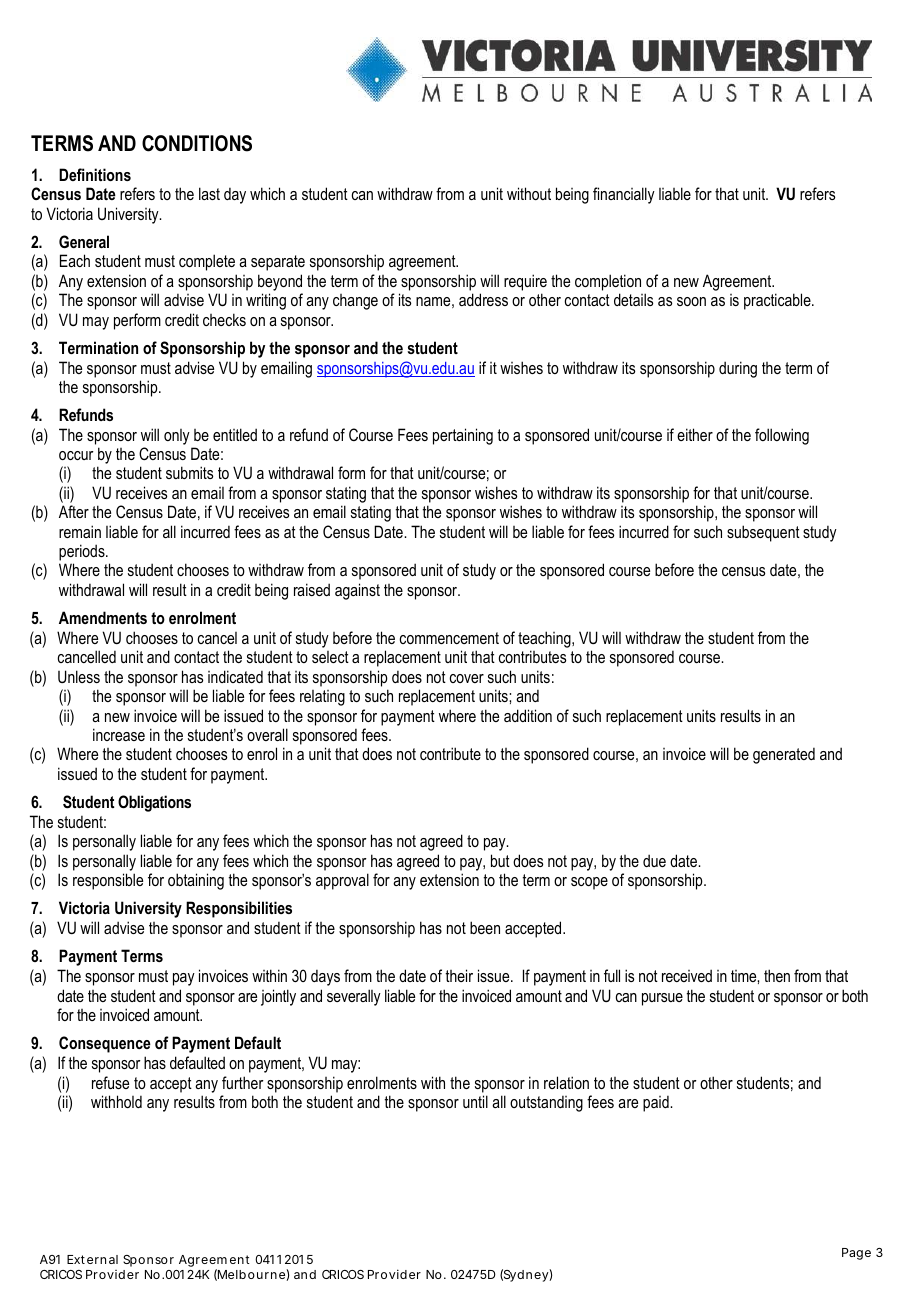  I want to click on subsequent, so click(763, 533).
